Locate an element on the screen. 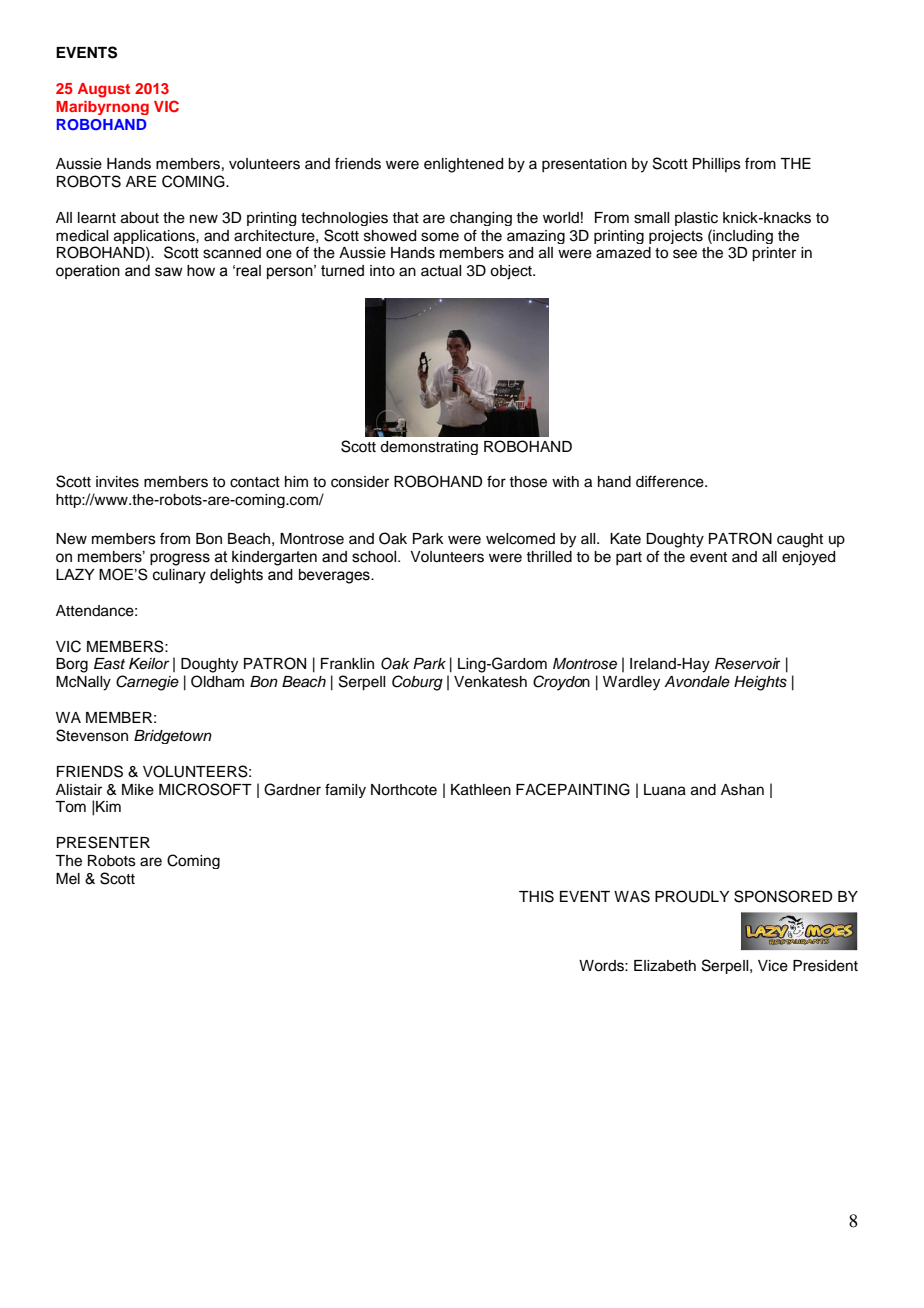 The image size is (924, 1308). August is located at coordinates (104, 90).
